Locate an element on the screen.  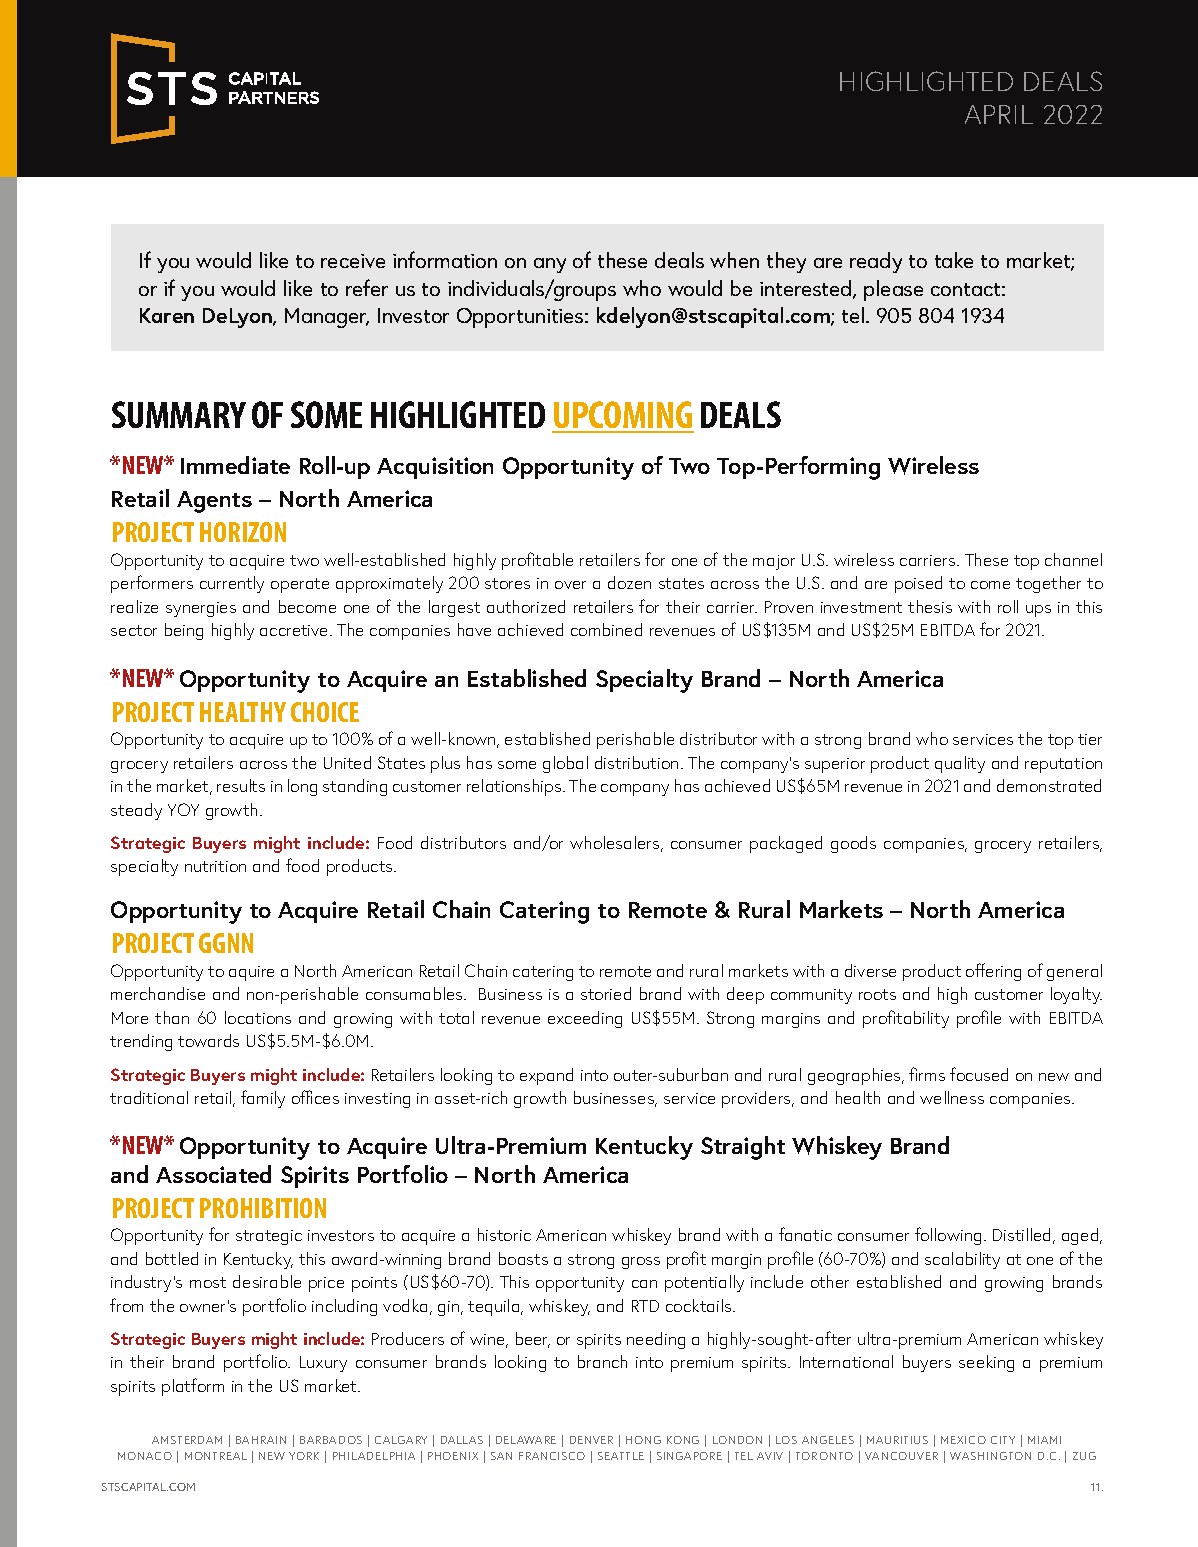
distribution is located at coordinates (636, 762).
